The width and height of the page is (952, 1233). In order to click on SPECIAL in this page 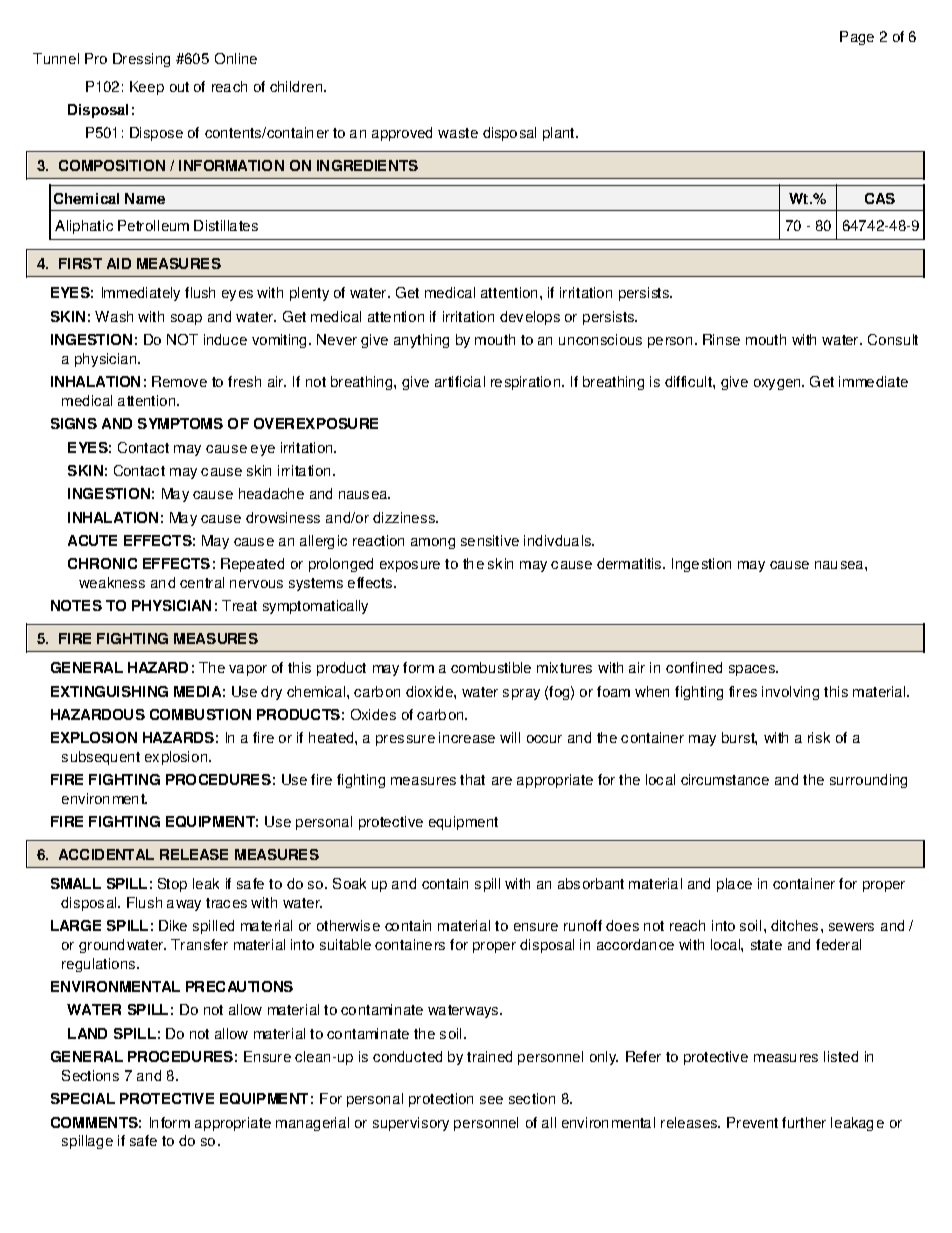, I will do `click(83, 1098)`.
